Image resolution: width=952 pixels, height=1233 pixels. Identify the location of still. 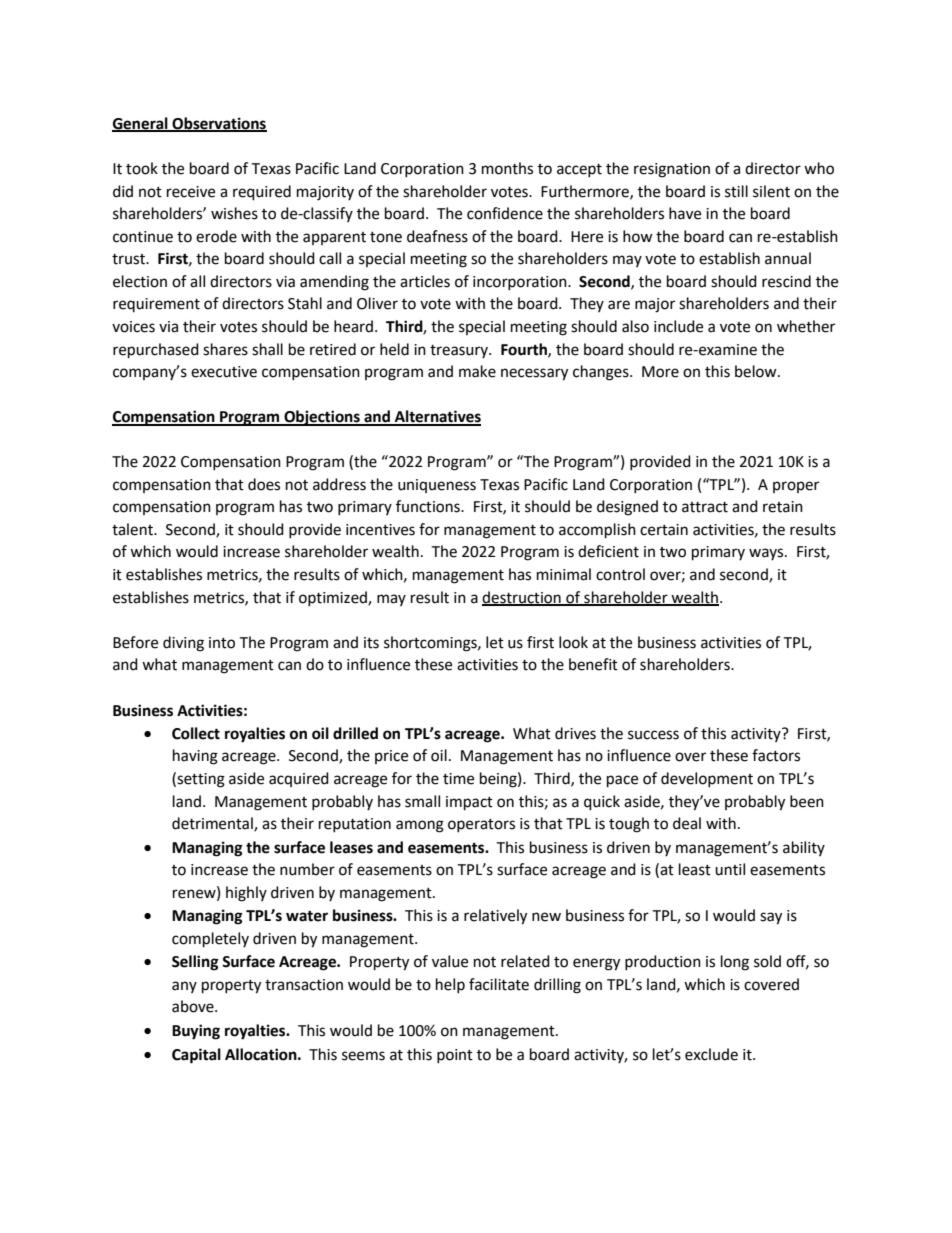
(736, 191).
